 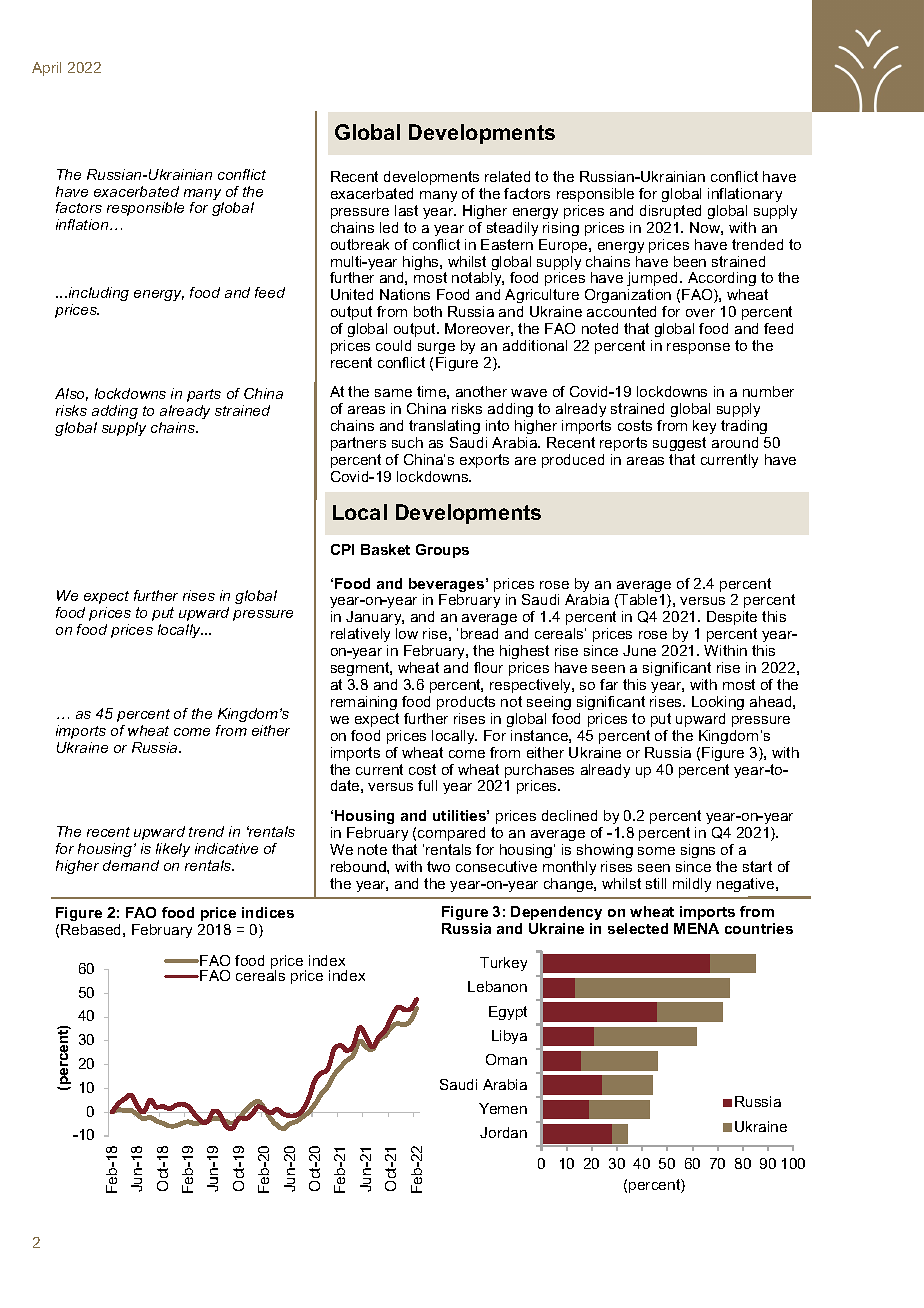 I want to click on CPI, so click(x=342, y=549).
